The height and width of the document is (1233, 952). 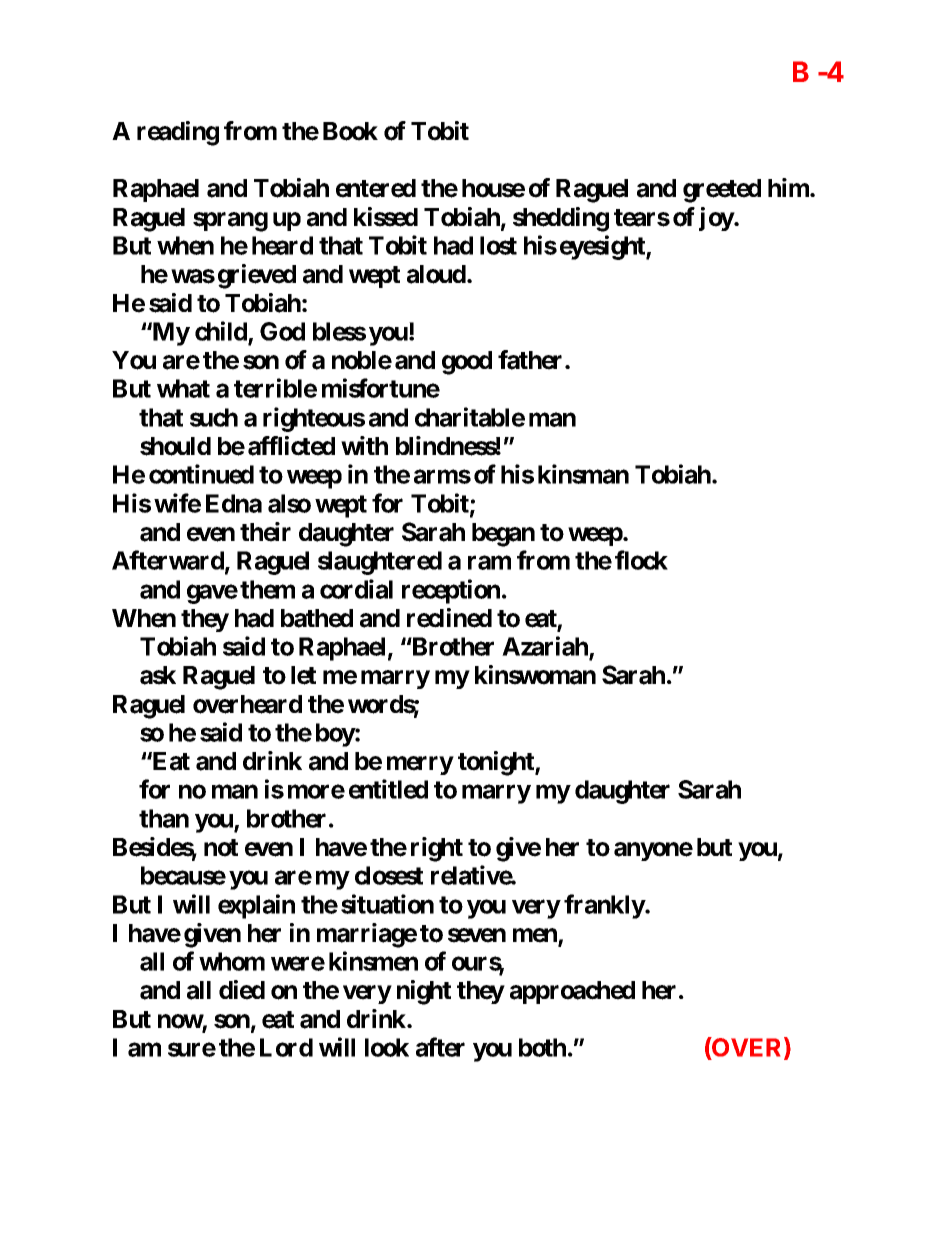 I want to click on reading, so click(x=178, y=133).
